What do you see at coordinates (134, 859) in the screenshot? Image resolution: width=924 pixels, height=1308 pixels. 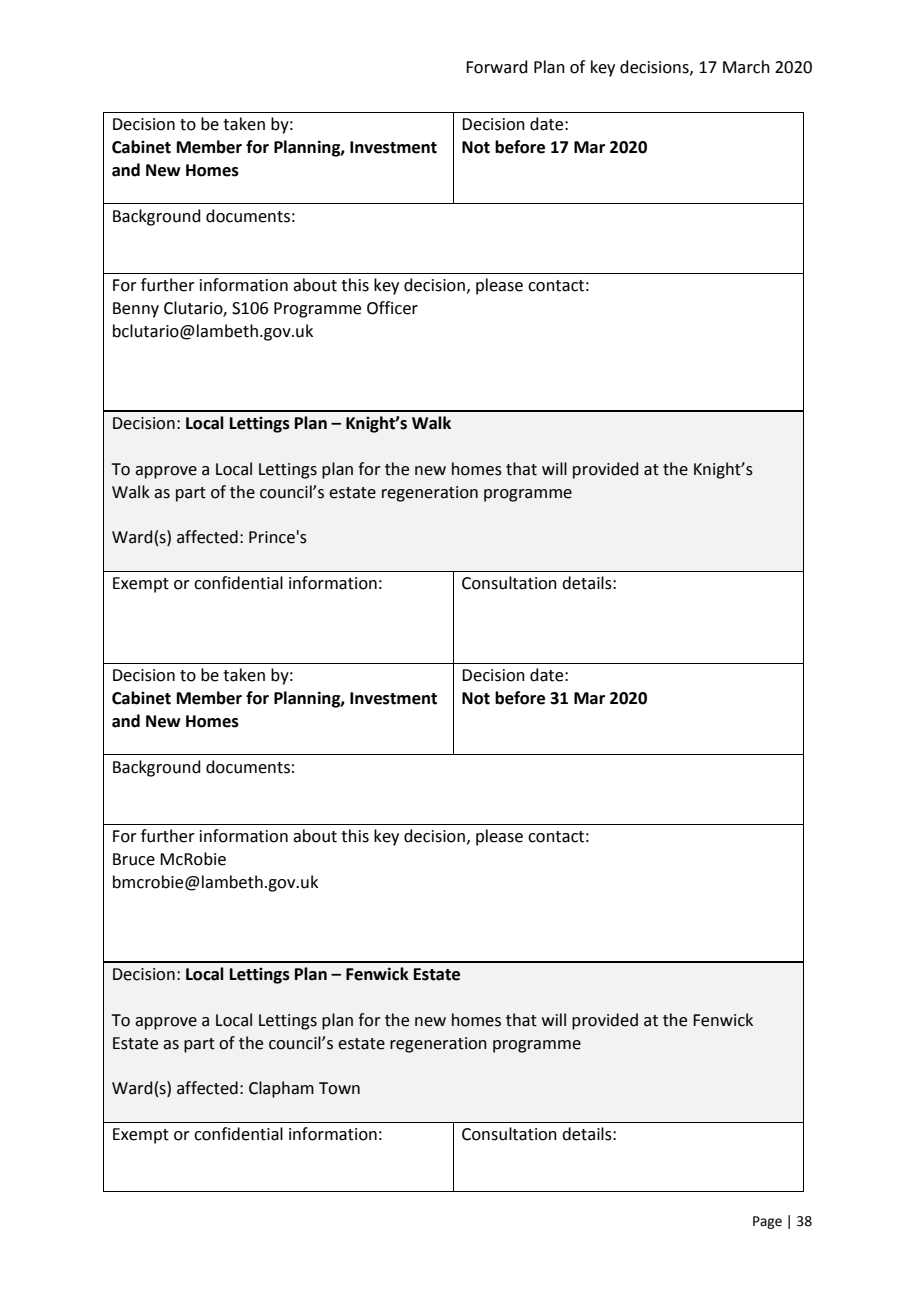 I see `Bruce` at bounding box center [134, 859].
